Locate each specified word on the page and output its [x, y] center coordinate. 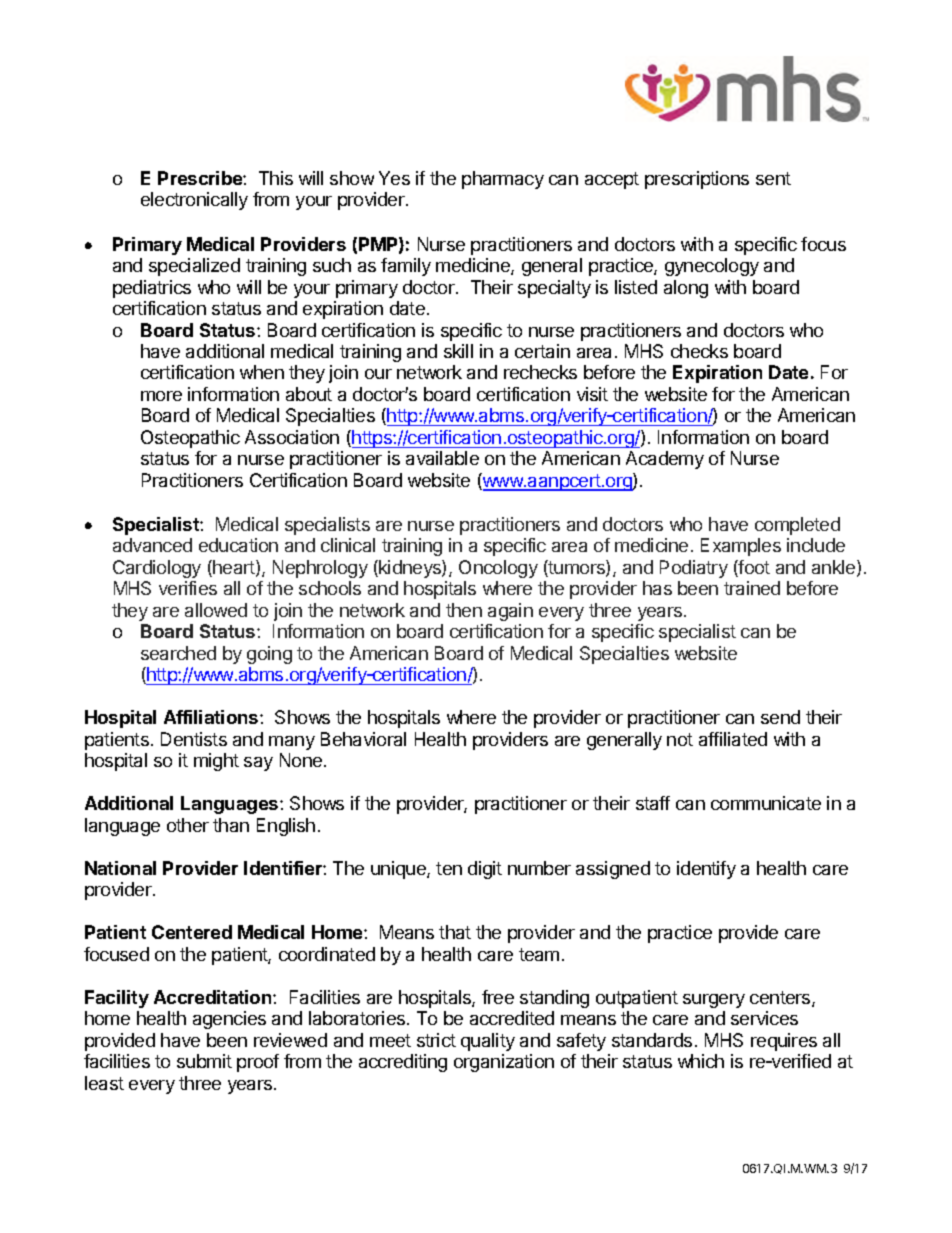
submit [204, 1061]
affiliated [733, 739]
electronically [194, 201]
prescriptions [697, 180]
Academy [665, 460]
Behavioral [363, 739]
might [216, 762]
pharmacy [503, 180]
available [442, 458]
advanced [152, 545]
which [701, 1061]
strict [436, 1040]
